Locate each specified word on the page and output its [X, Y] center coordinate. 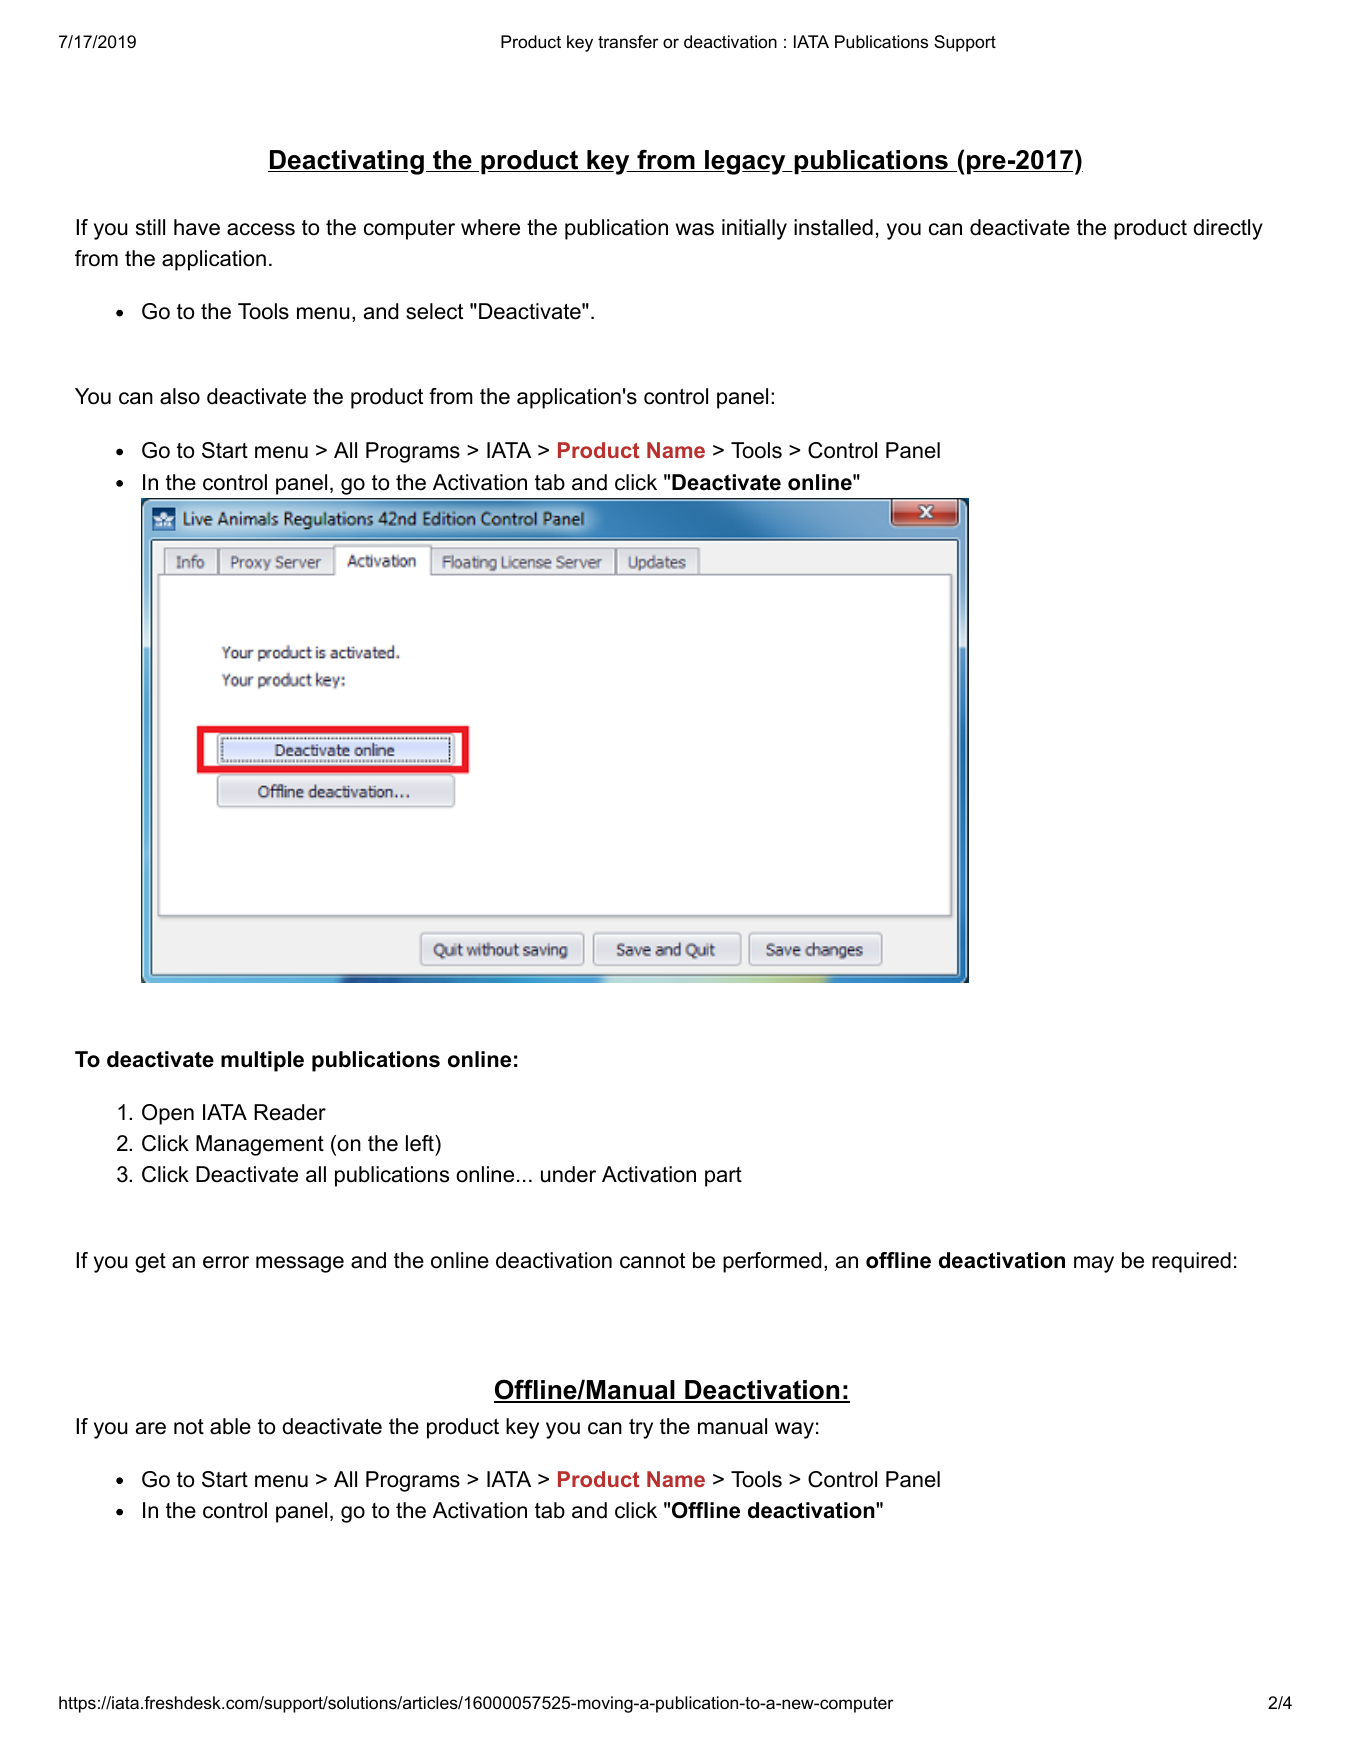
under [568, 1174]
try [641, 1429]
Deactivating [346, 162]
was [695, 229]
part [723, 1177]
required [1191, 1262]
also [180, 396]
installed [833, 227]
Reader [290, 1112]
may [1094, 1264]
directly [1228, 229]
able [230, 1426]
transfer [628, 42]
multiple [262, 1061]
